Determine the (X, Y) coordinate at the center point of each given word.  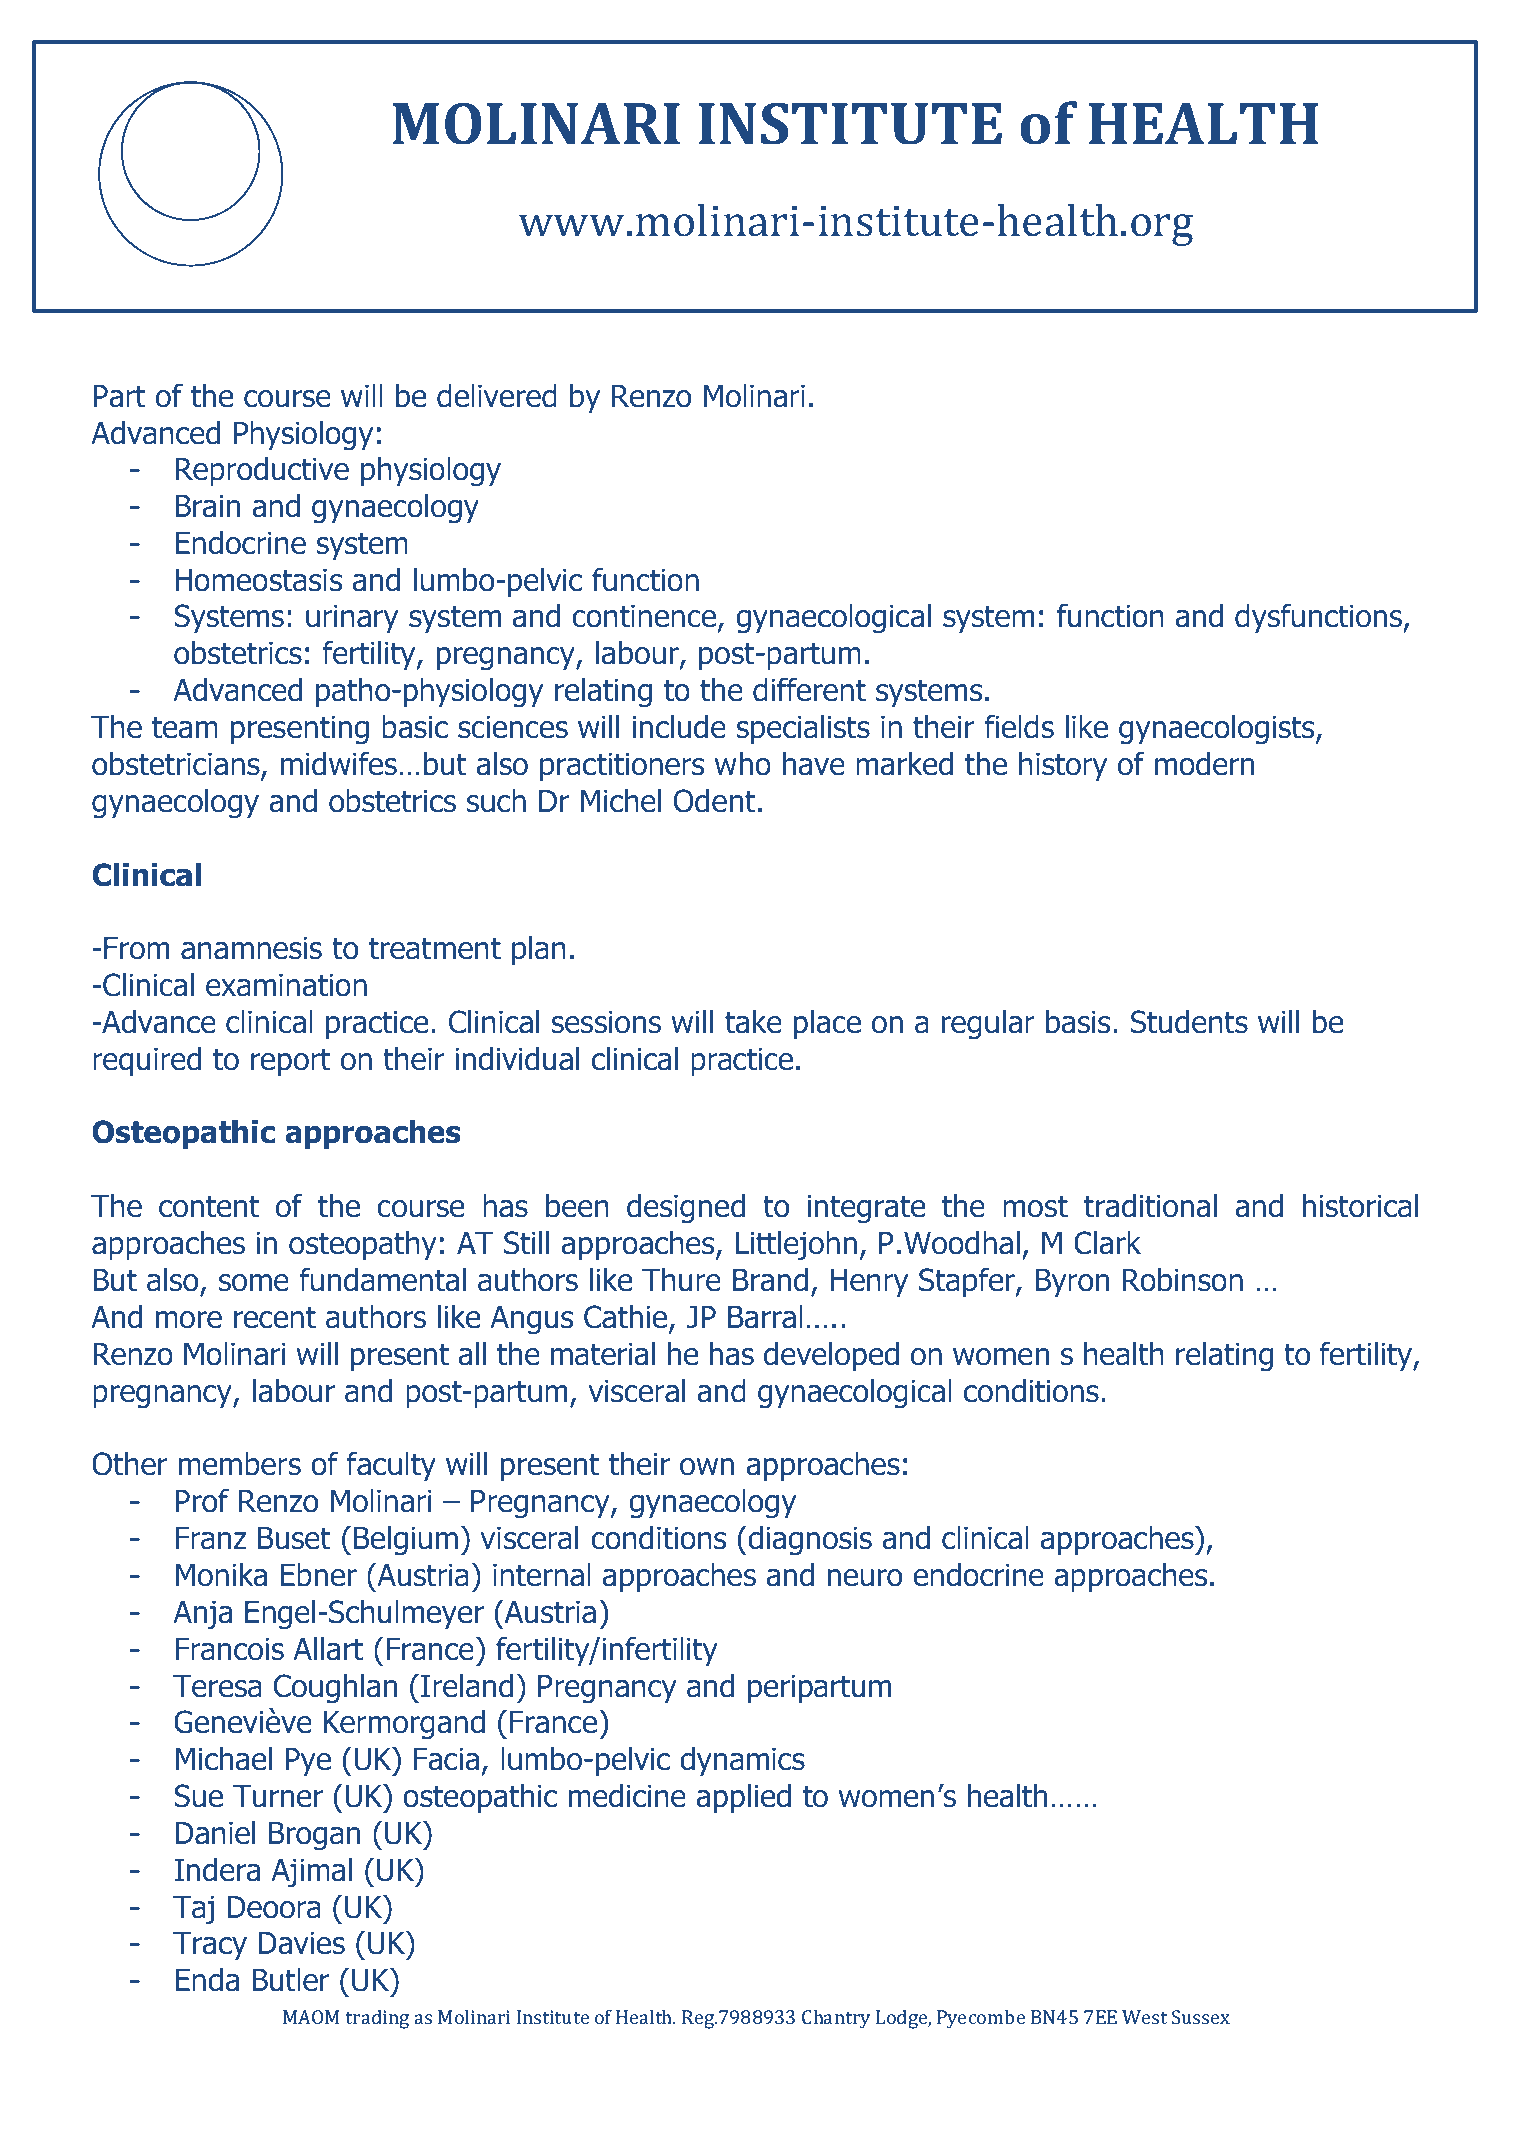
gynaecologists (1218, 730)
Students (1189, 1022)
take (753, 1022)
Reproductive (262, 471)
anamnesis (251, 948)
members (240, 1464)
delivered (497, 396)
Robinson (1183, 1280)
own (707, 1467)
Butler (291, 1980)
